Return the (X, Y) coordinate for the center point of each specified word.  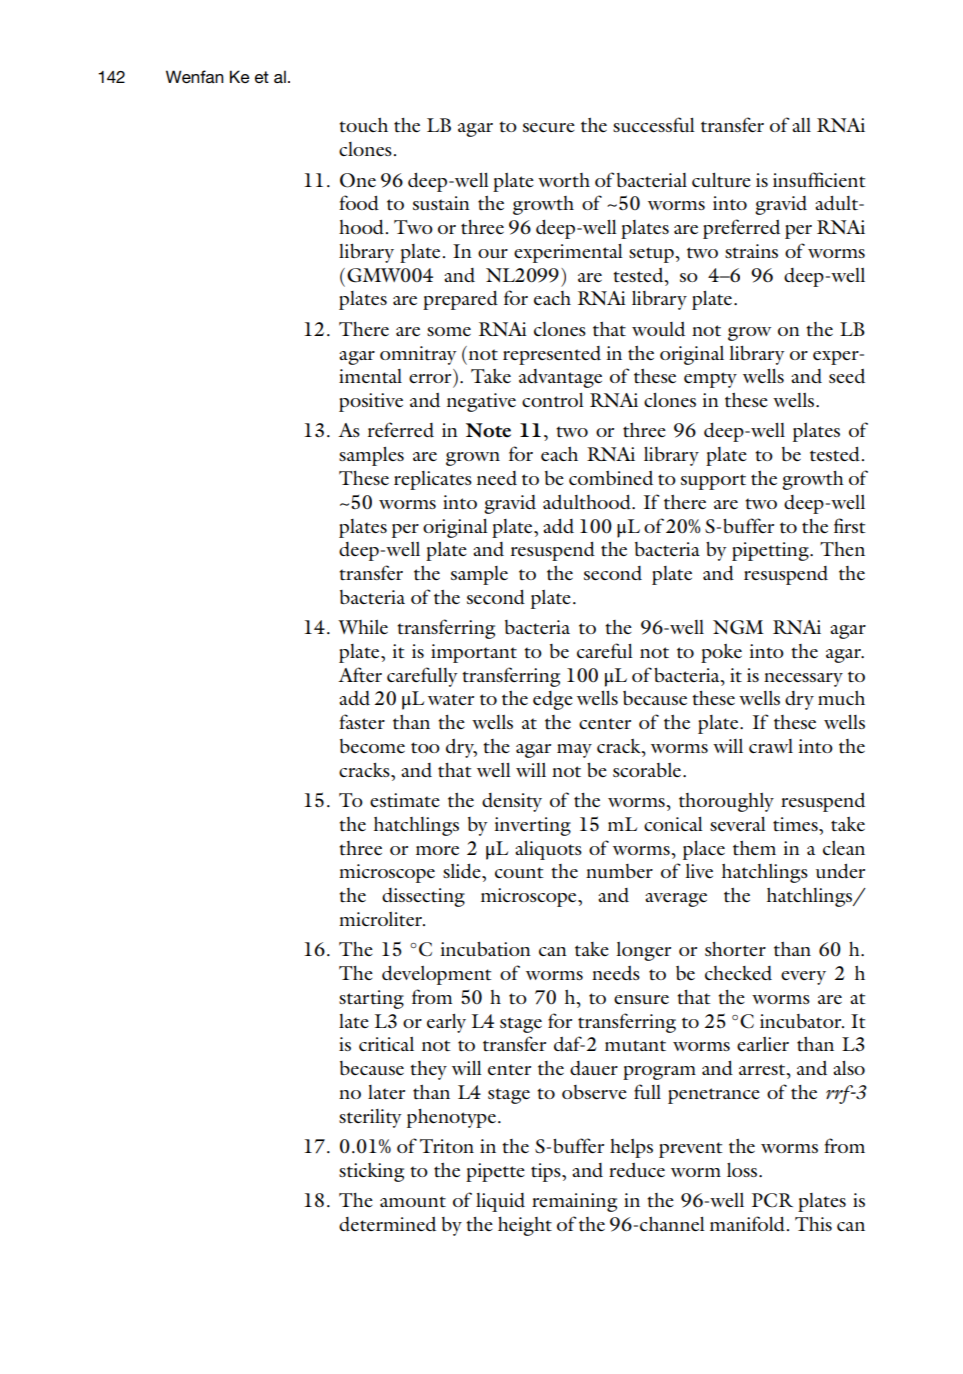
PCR (772, 1200)
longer (643, 951)
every (803, 978)
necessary (803, 680)
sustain (441, 203)
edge (553, 700)
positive (371, 402)
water (451, 699)
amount (413, 1201)
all (801, 125)
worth (564, 180)
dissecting (423, 897)
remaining (574, 1202)
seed (847, 376)
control (553, 400)
